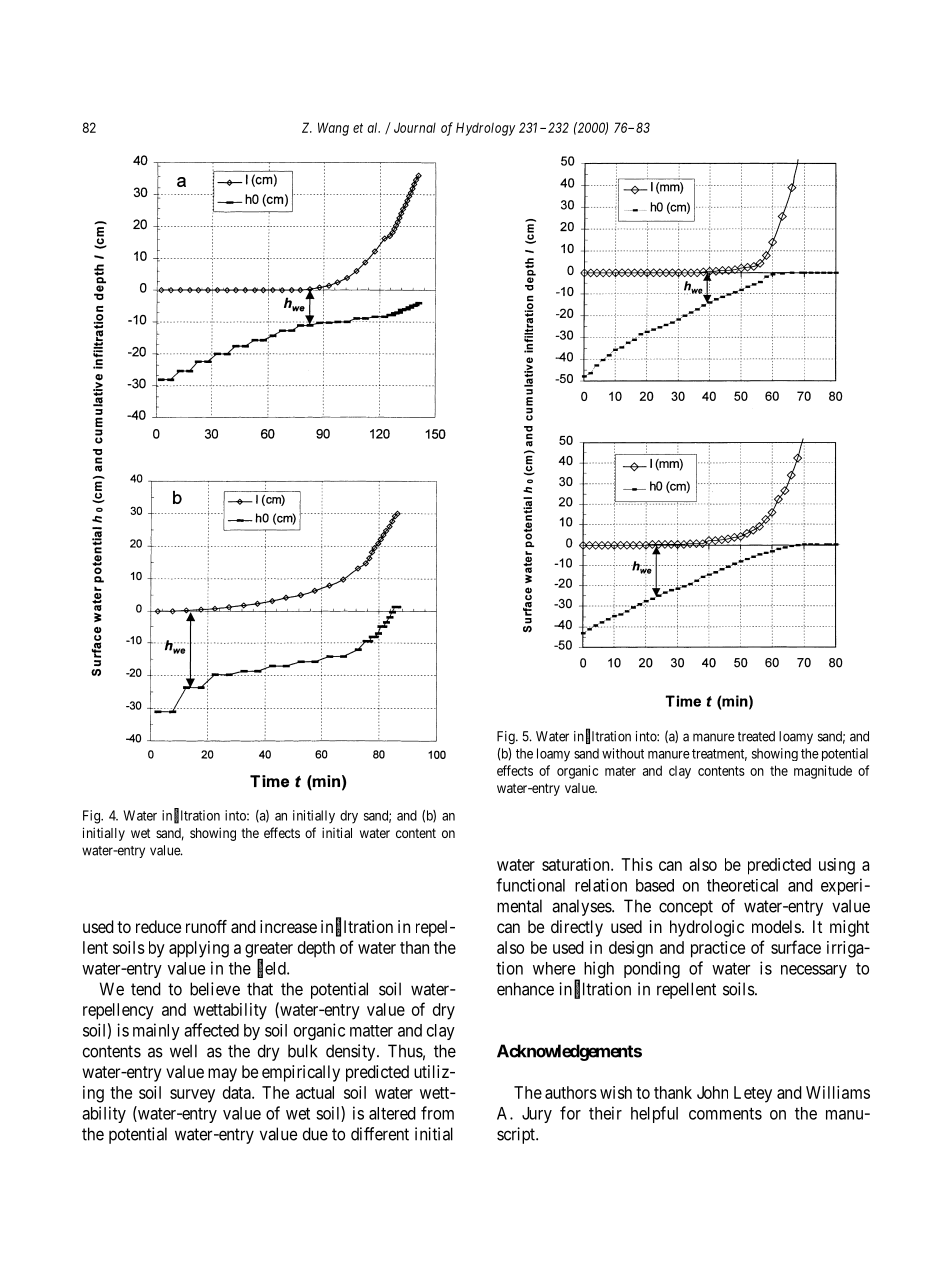 The image size is (943, 1288). Describe the element at coordinates (620, 771) in the screenshot. I see `mater` at that location.
